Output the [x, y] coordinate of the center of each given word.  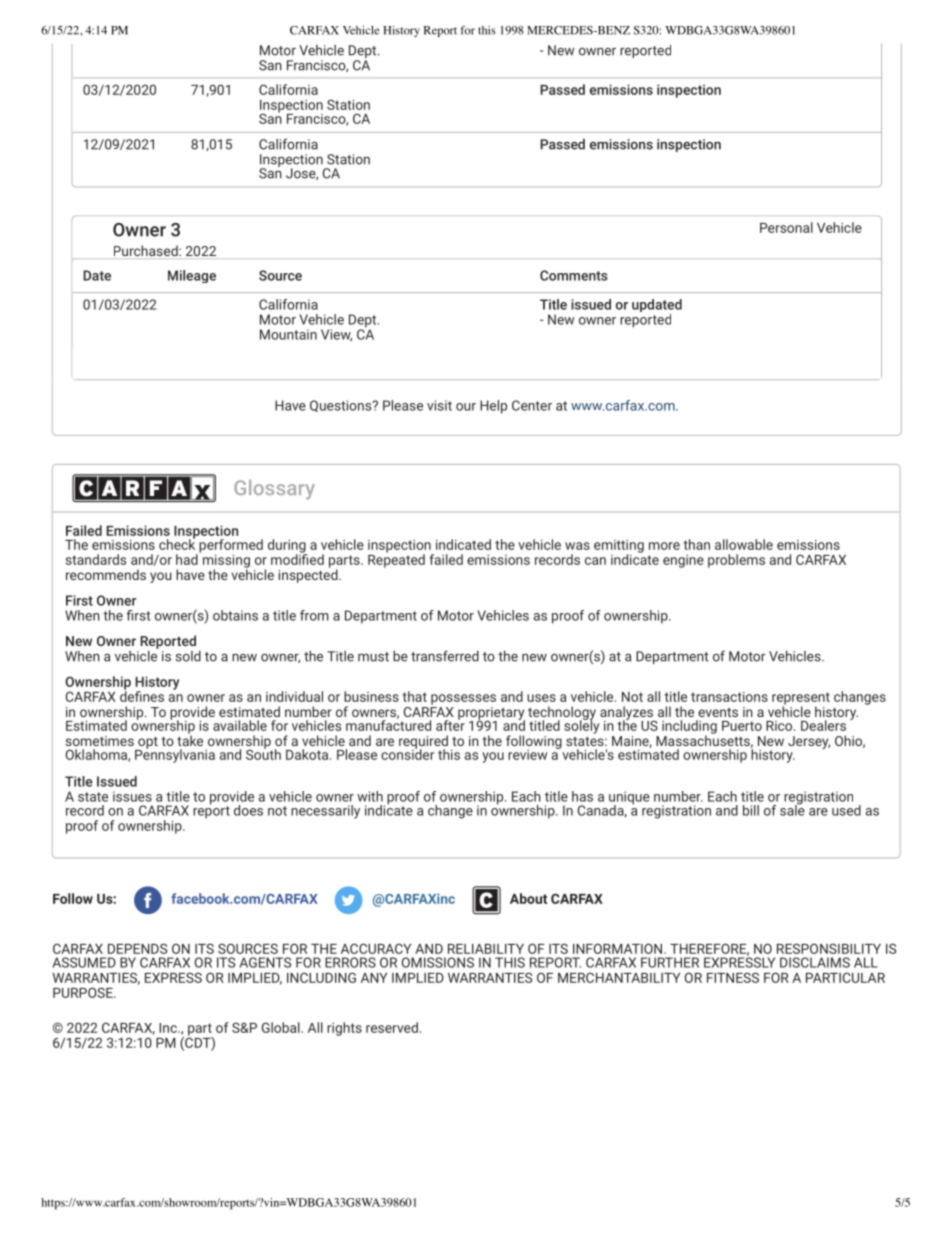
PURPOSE [84, 992]
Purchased [147, 250]
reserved [392, 1027]
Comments [574, 275]
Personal [786, 227]
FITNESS [733, 977]
